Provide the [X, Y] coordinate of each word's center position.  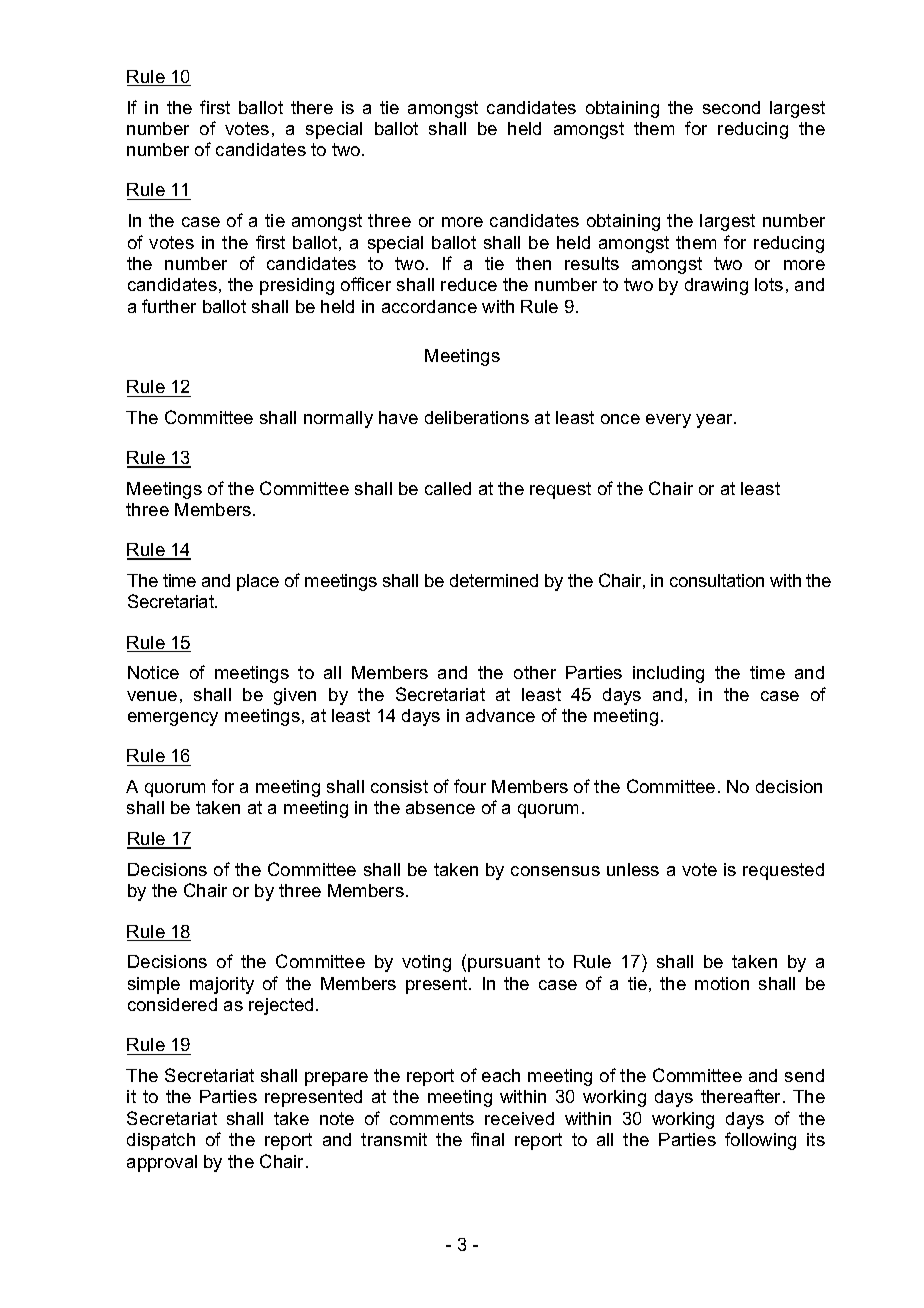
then [533, 263]
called [448, 488]
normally [338, 419]
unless [633, 869]
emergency [173, 719]
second [731, 107]
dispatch [161, 1141]
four [470, 786]
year [715, 421]
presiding [297, 286]
